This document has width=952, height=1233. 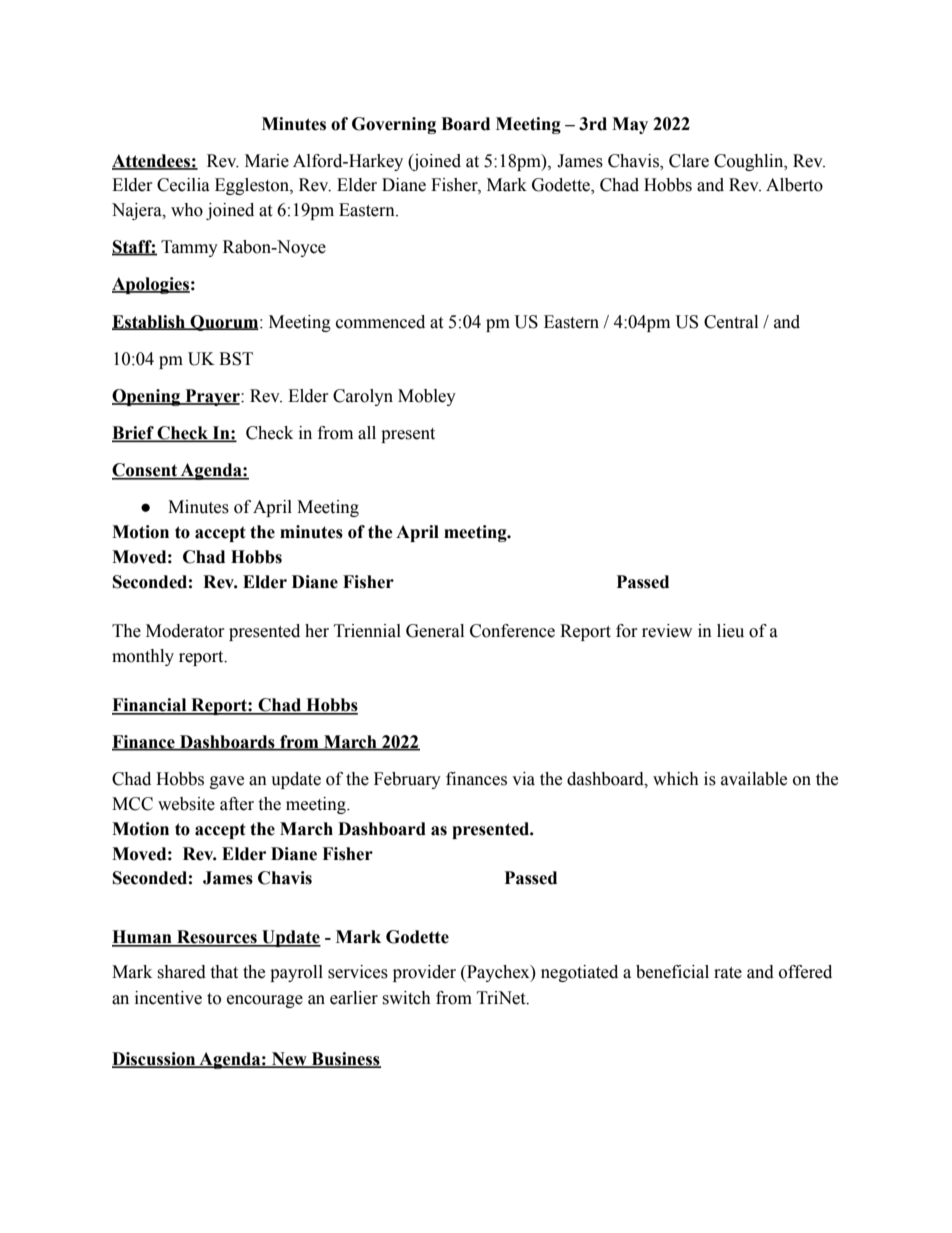 I want to click on rate, so click(x=728, y=973).
